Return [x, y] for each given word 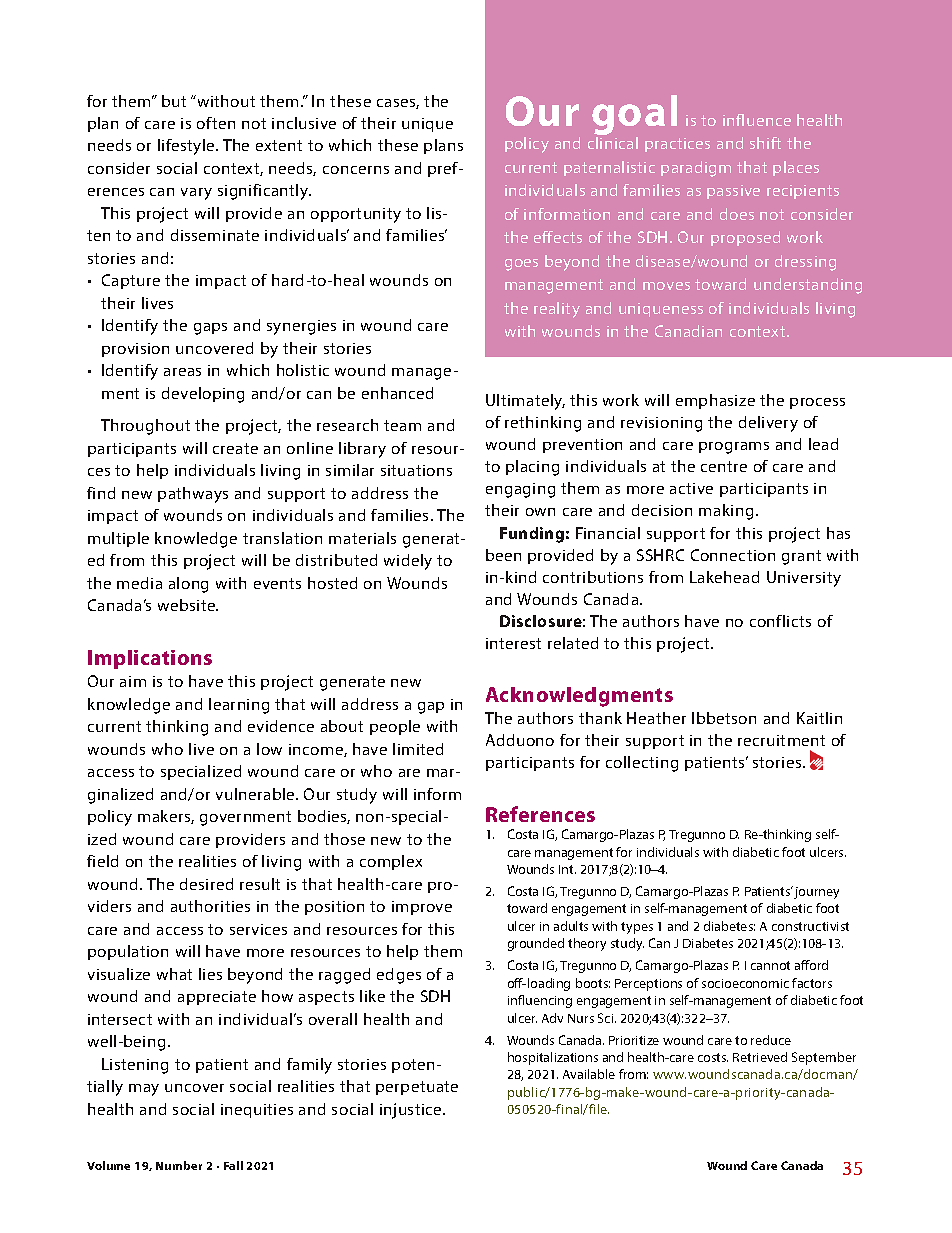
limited [418, 749]
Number [179, 1165]
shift [765, 143]
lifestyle [187, 147]
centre [724, 466]
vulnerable [256, 794]
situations [416, 470]
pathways [193, 495]
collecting [642, 764]
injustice [412, 1111]
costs [713, 1057]
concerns [356, 170]
